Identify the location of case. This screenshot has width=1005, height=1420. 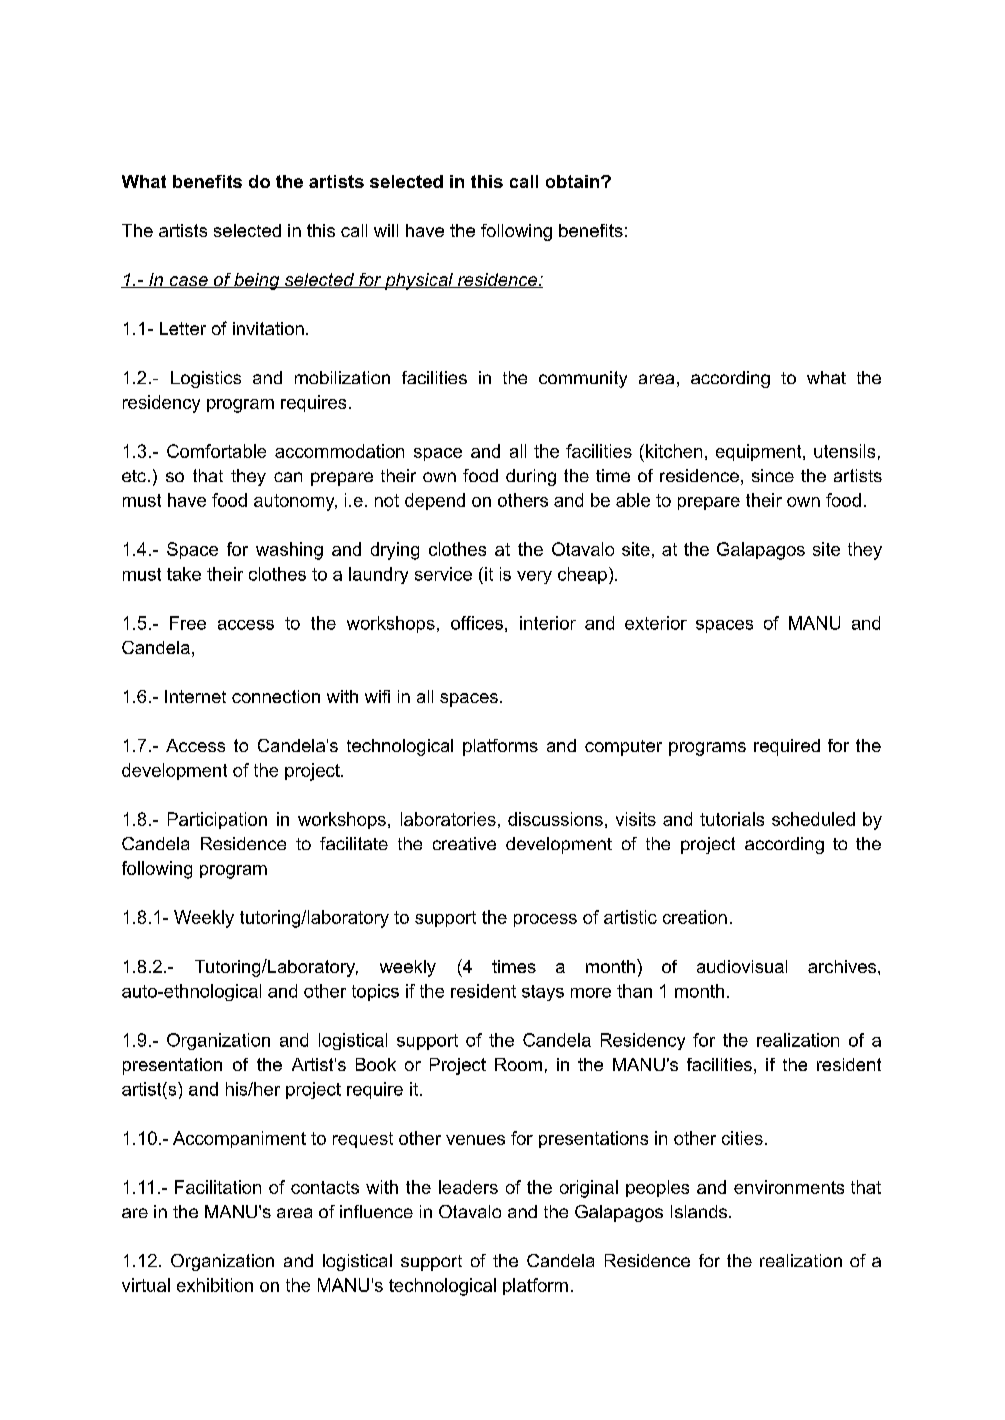
(188, 282).
